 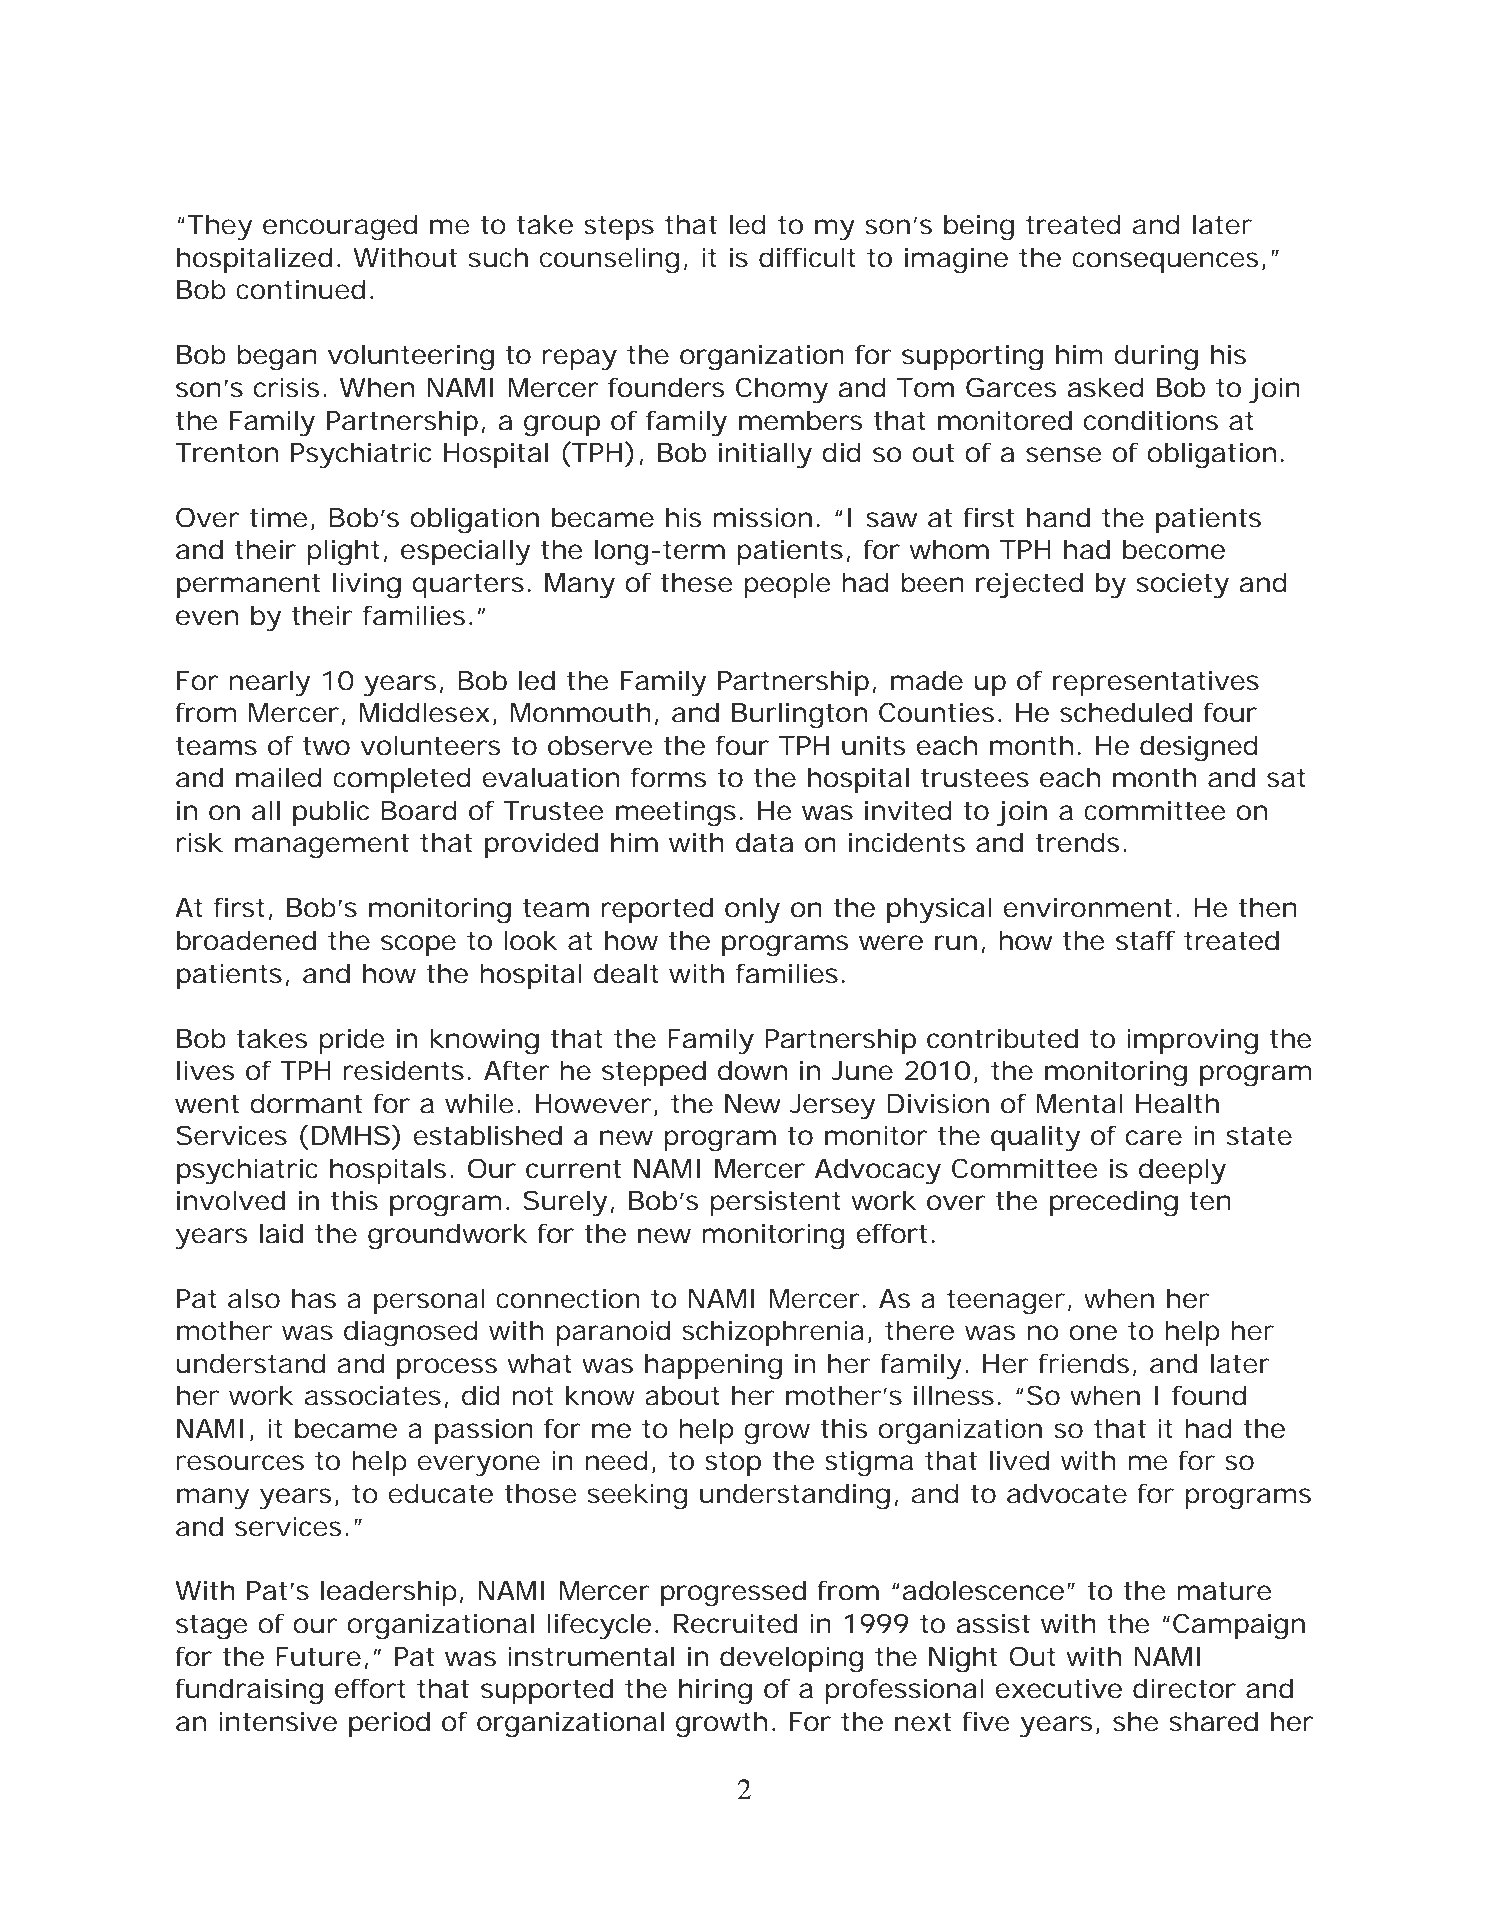 I want to click on trends, so click(x=1077, y=842).
